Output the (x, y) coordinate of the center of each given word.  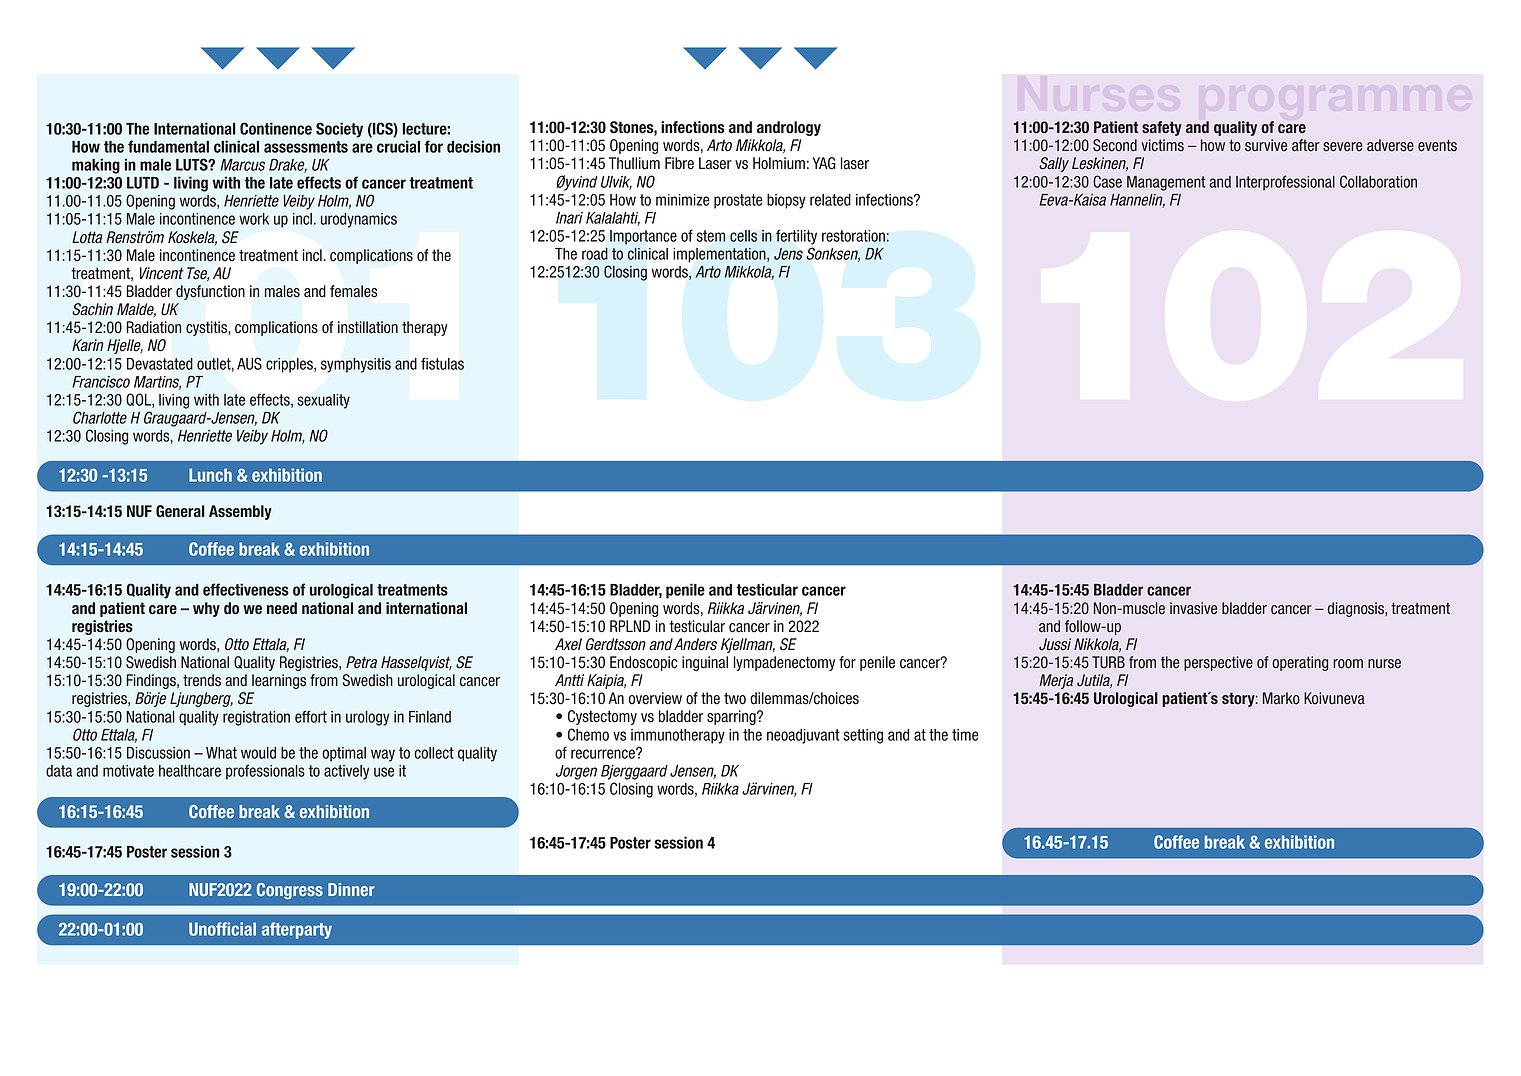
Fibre (679, 163)
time (965, 735)
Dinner (351, 889)
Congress (290, 891)
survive (1266, 145)
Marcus (242, 165)
